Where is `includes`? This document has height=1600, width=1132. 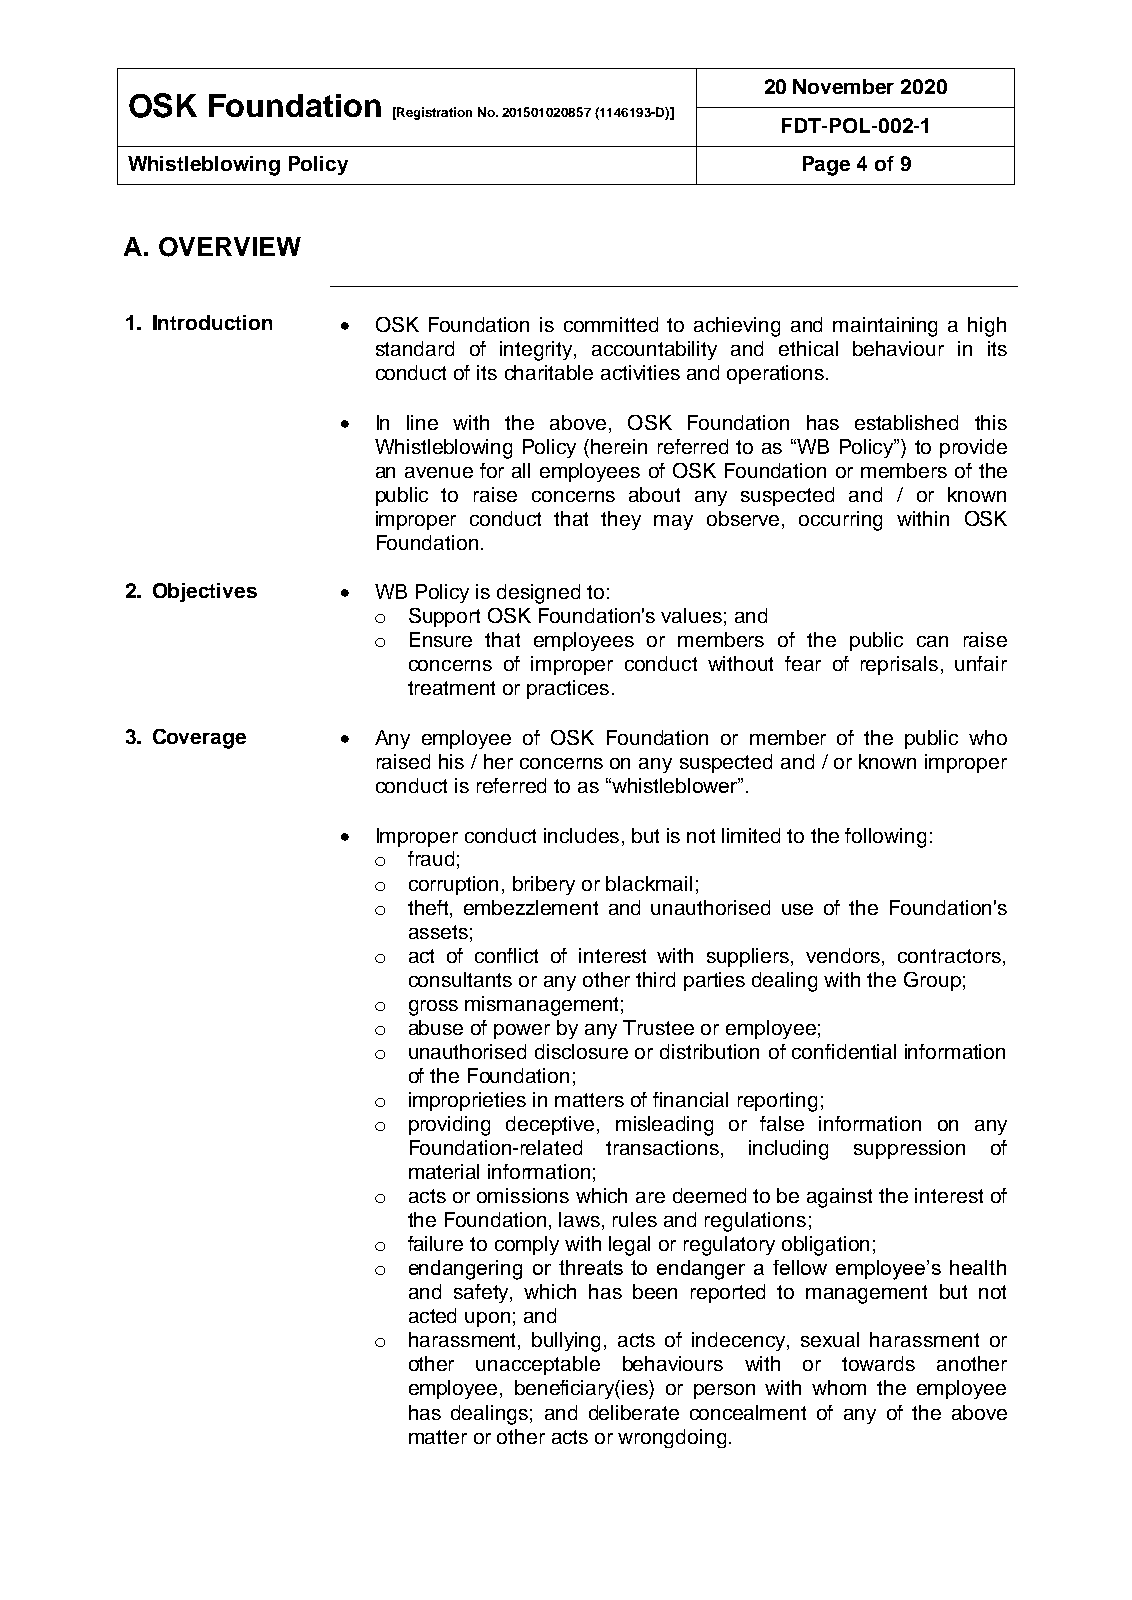 includes is located at coordinates (581, 835).
